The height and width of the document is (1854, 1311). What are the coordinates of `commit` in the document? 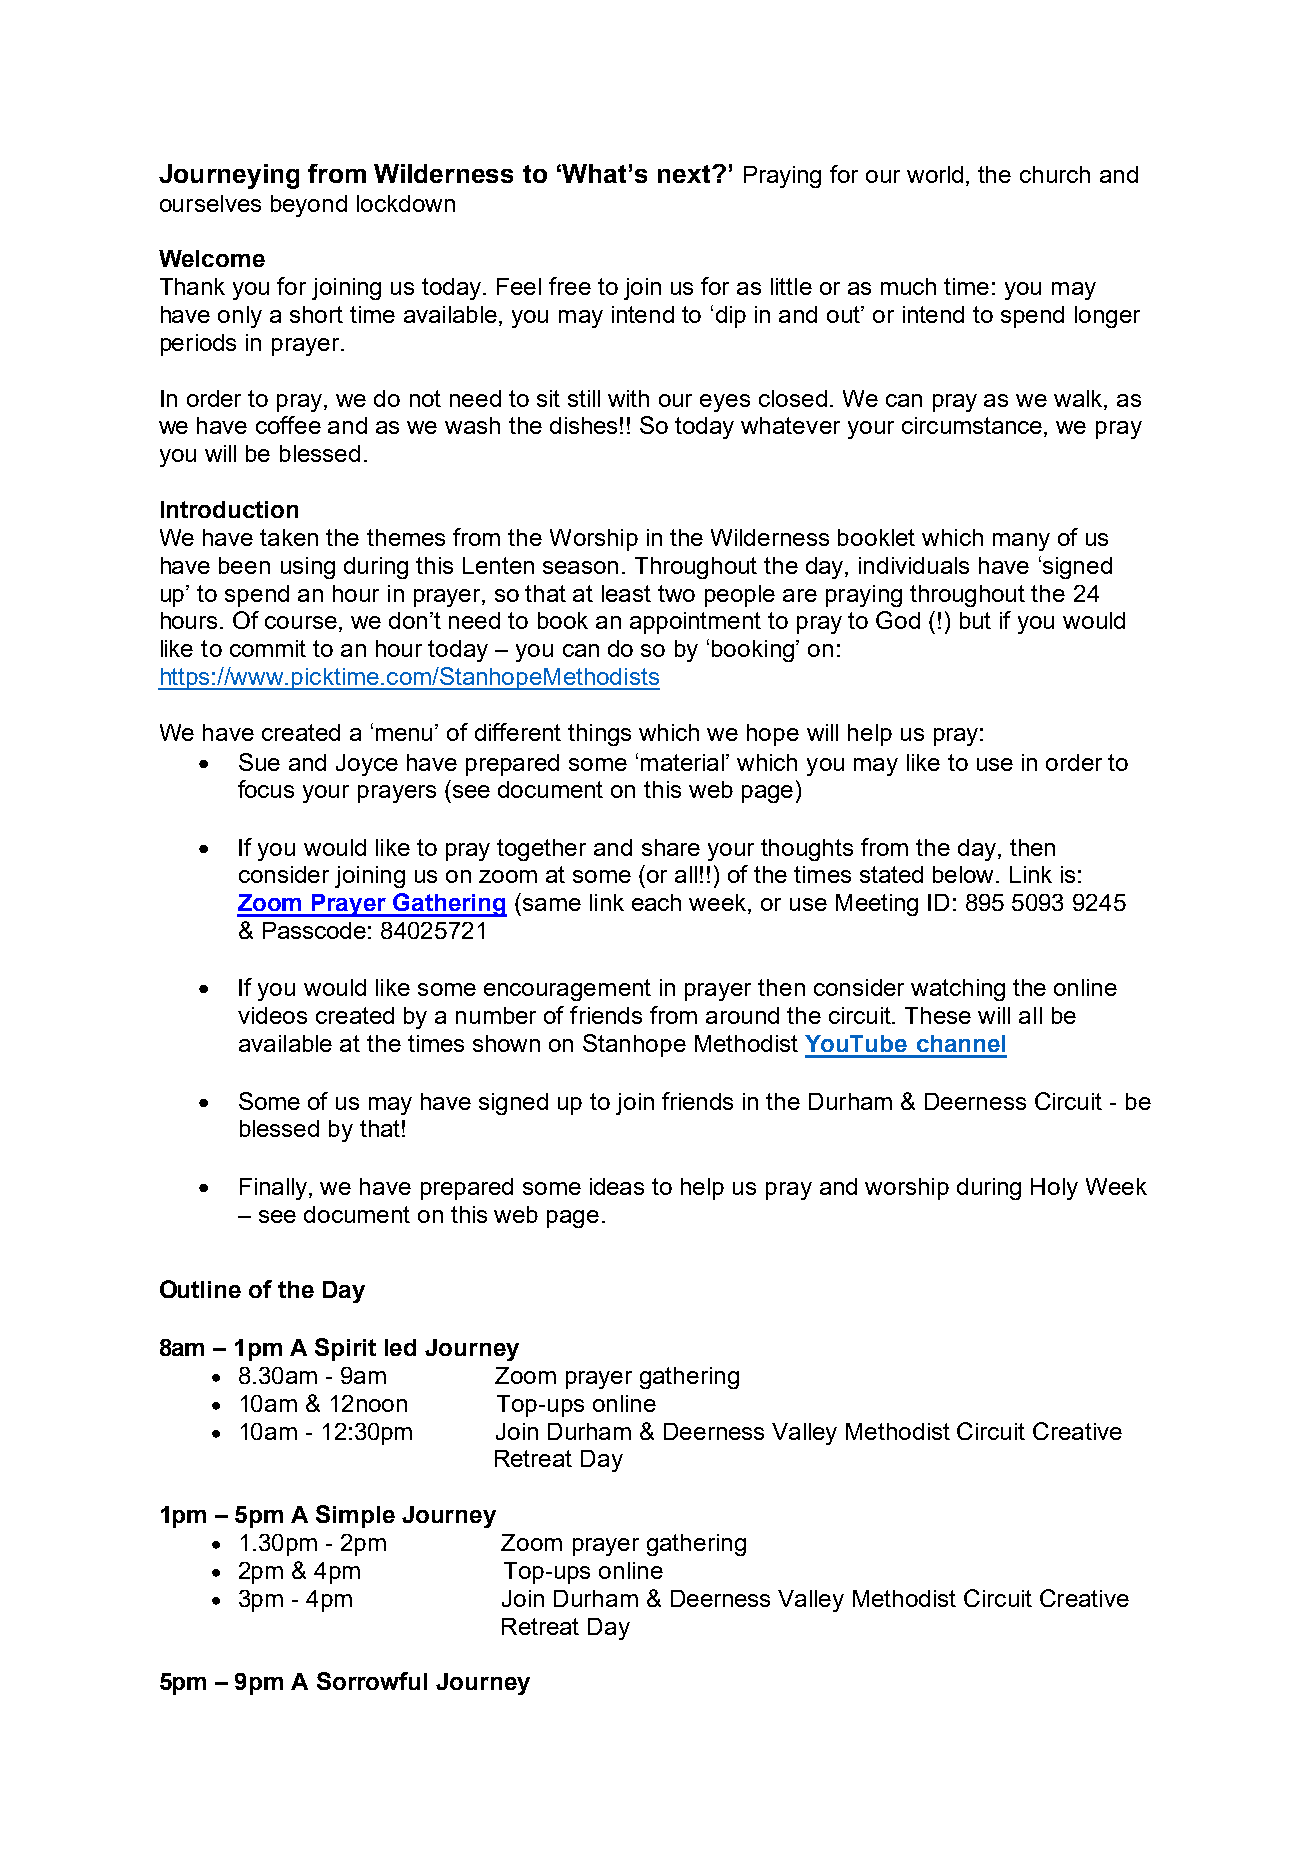 It's located at (268, 648).
